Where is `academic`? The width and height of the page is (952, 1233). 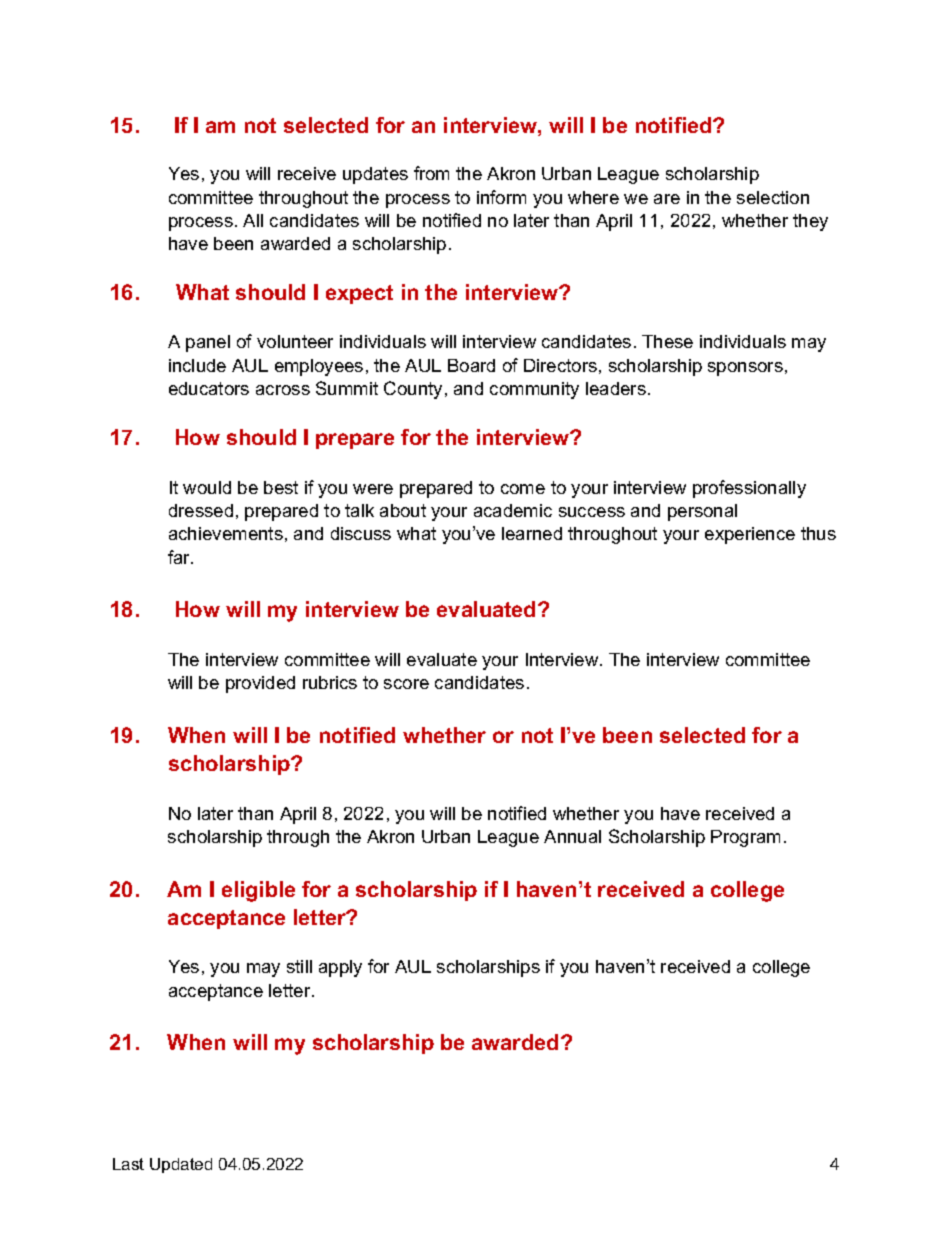 academic is located at coordinates (513, 510).
